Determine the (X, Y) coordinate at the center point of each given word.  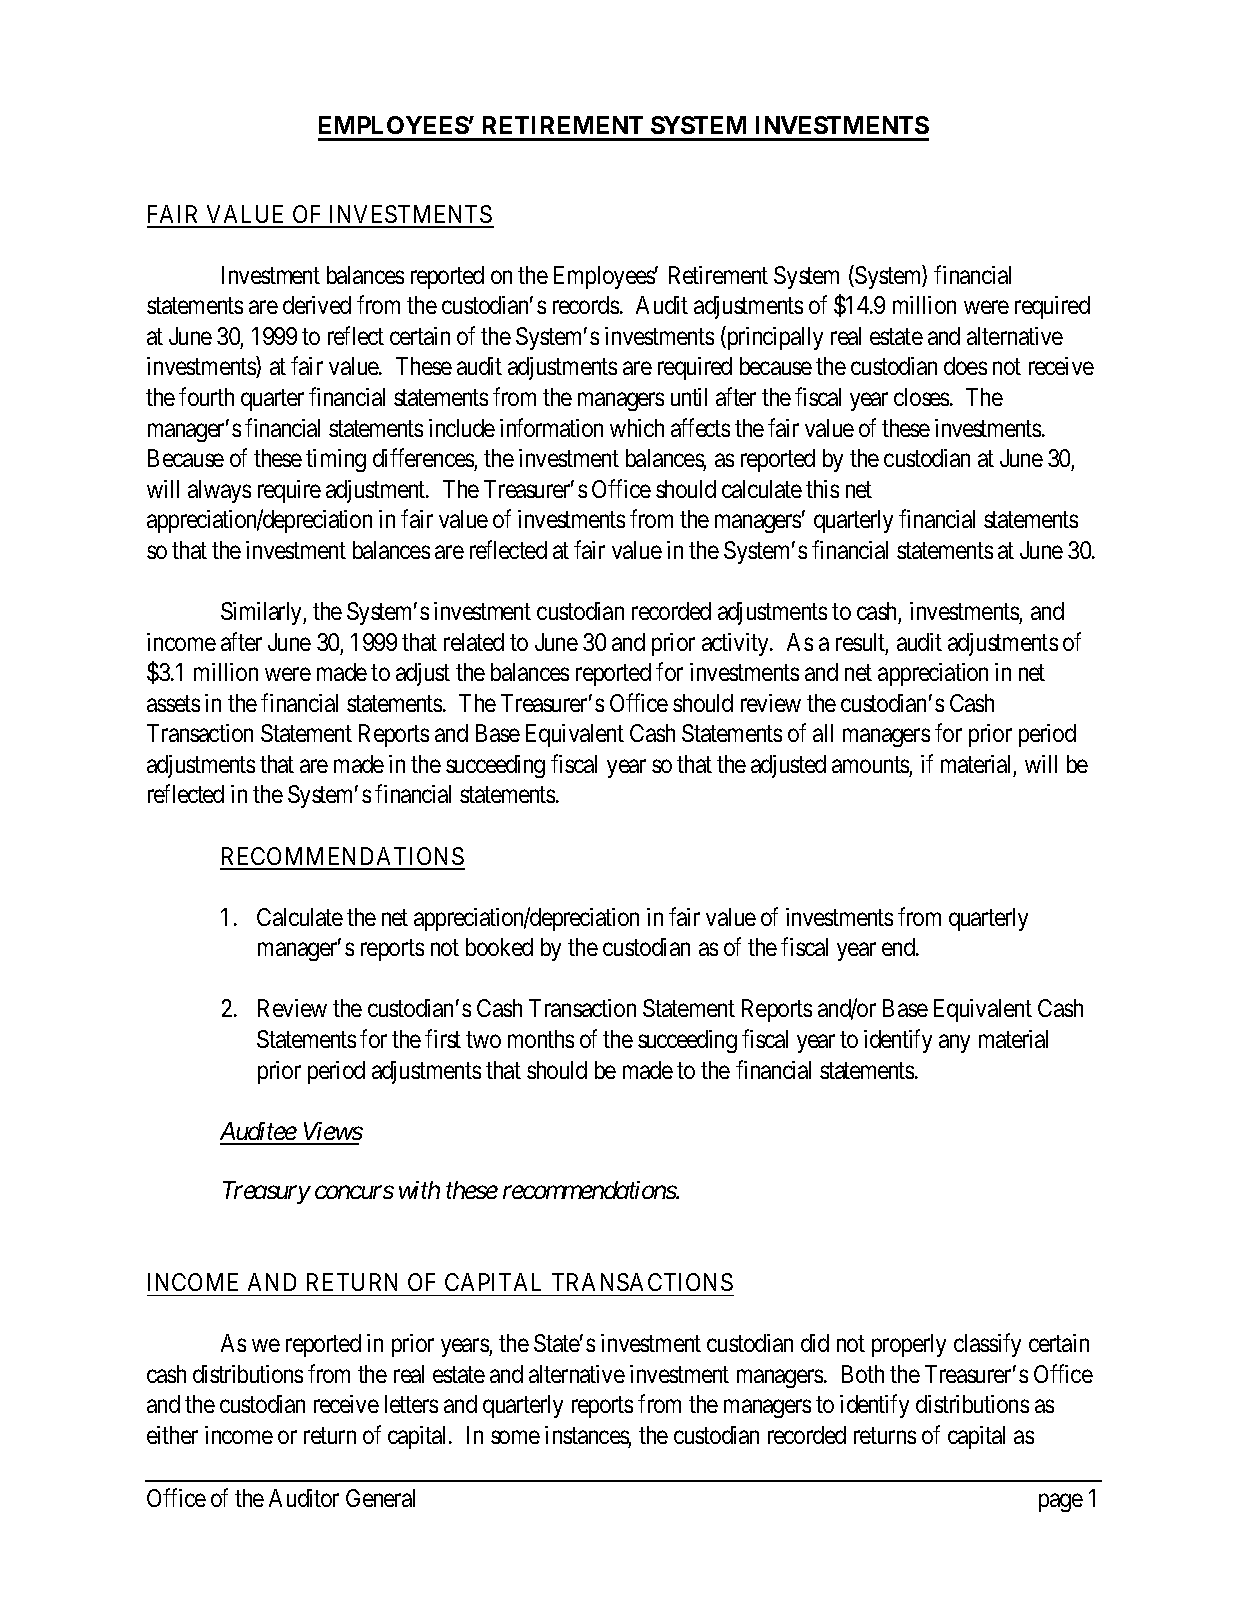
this (822, 489)
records (586, 305)
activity (736, 644)
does (965, 366)
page (1061, 1502)
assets (173, 704)
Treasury (266, 1192)
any (954, 1044)
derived (317, 305)
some (515, 1437)
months (541, 1039)
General (380, 1498)
